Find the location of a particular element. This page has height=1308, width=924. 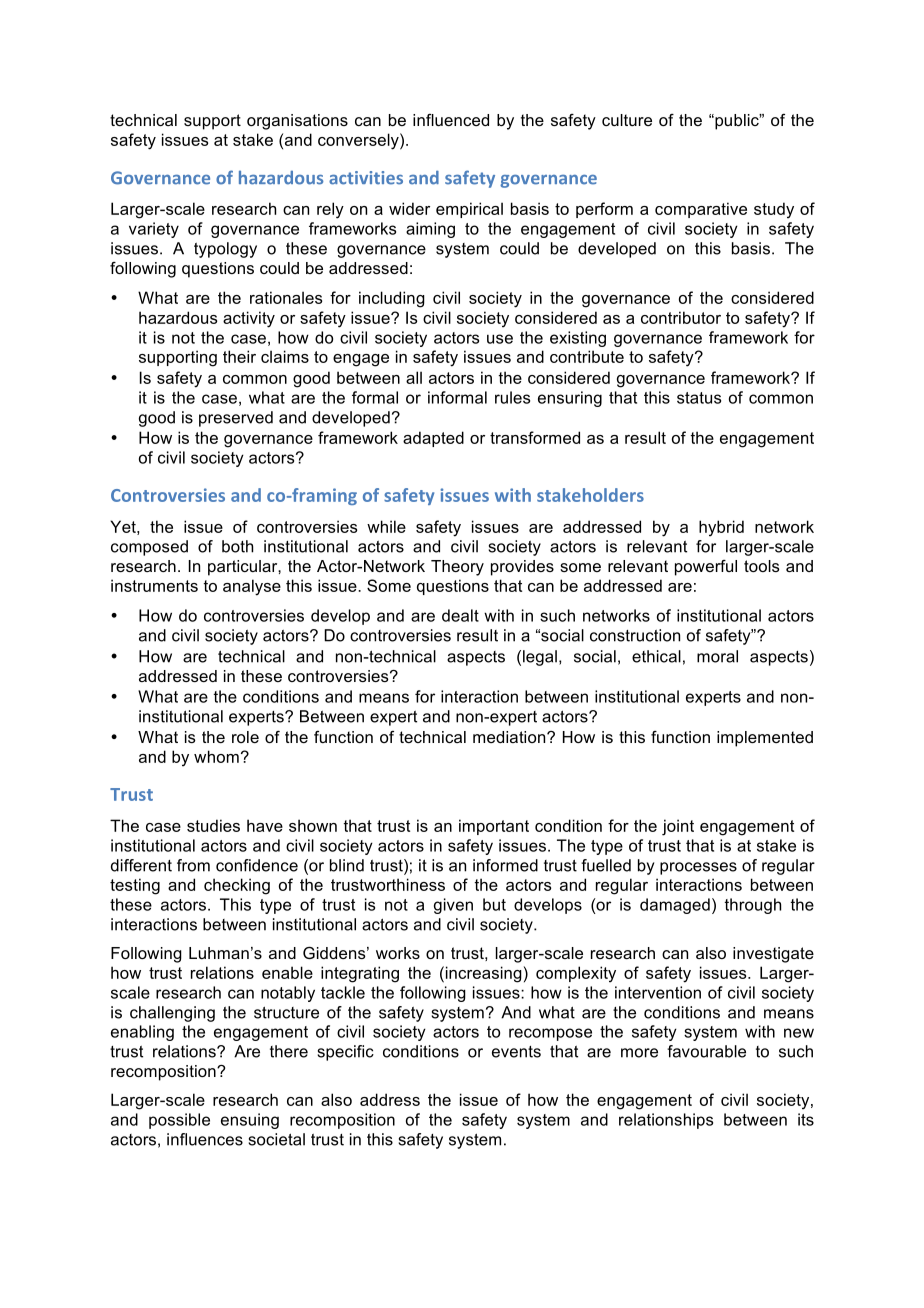

influenced is located at coordinates (451, 120).
